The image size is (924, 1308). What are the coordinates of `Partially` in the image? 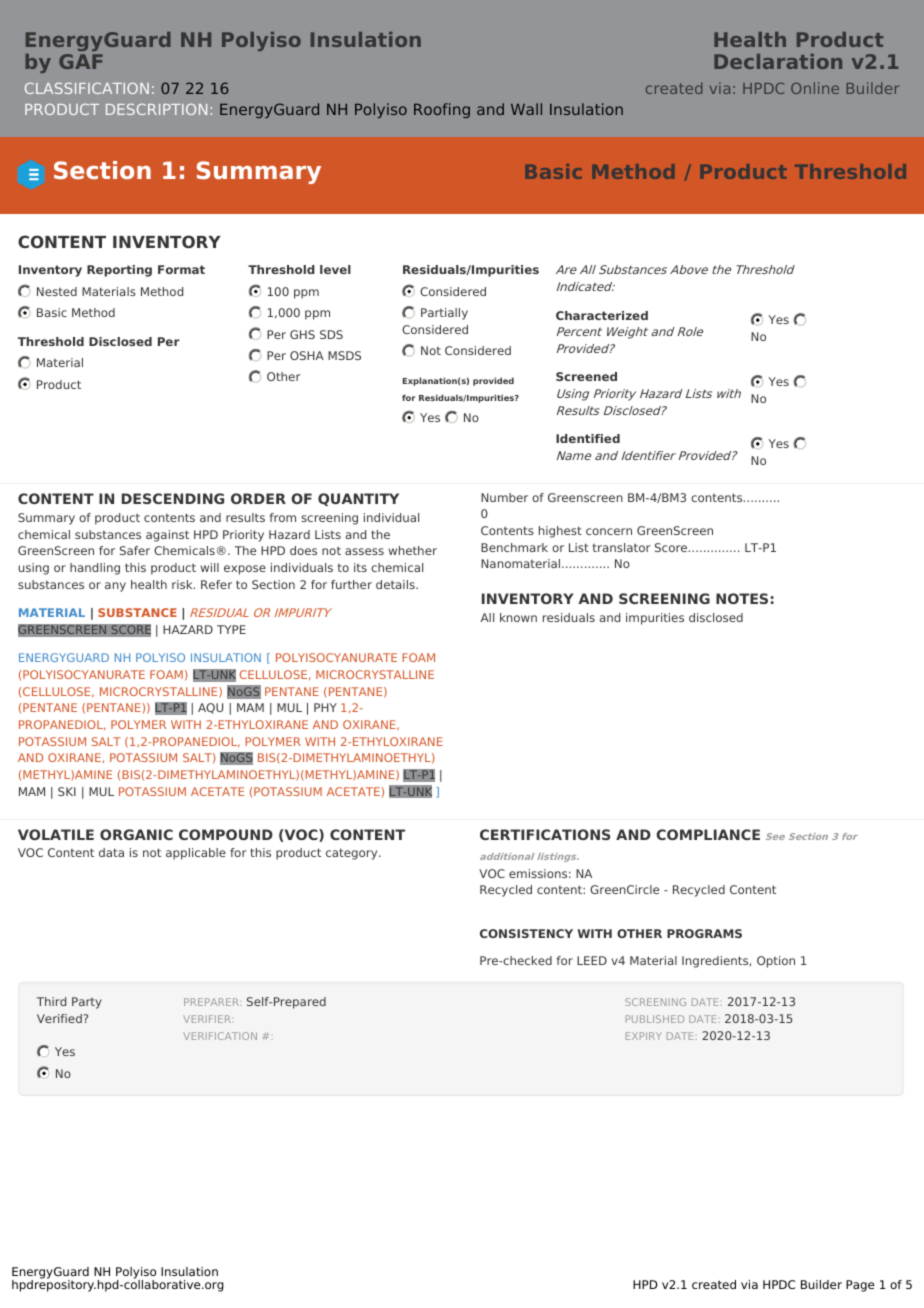 It's located at (444, 314).
